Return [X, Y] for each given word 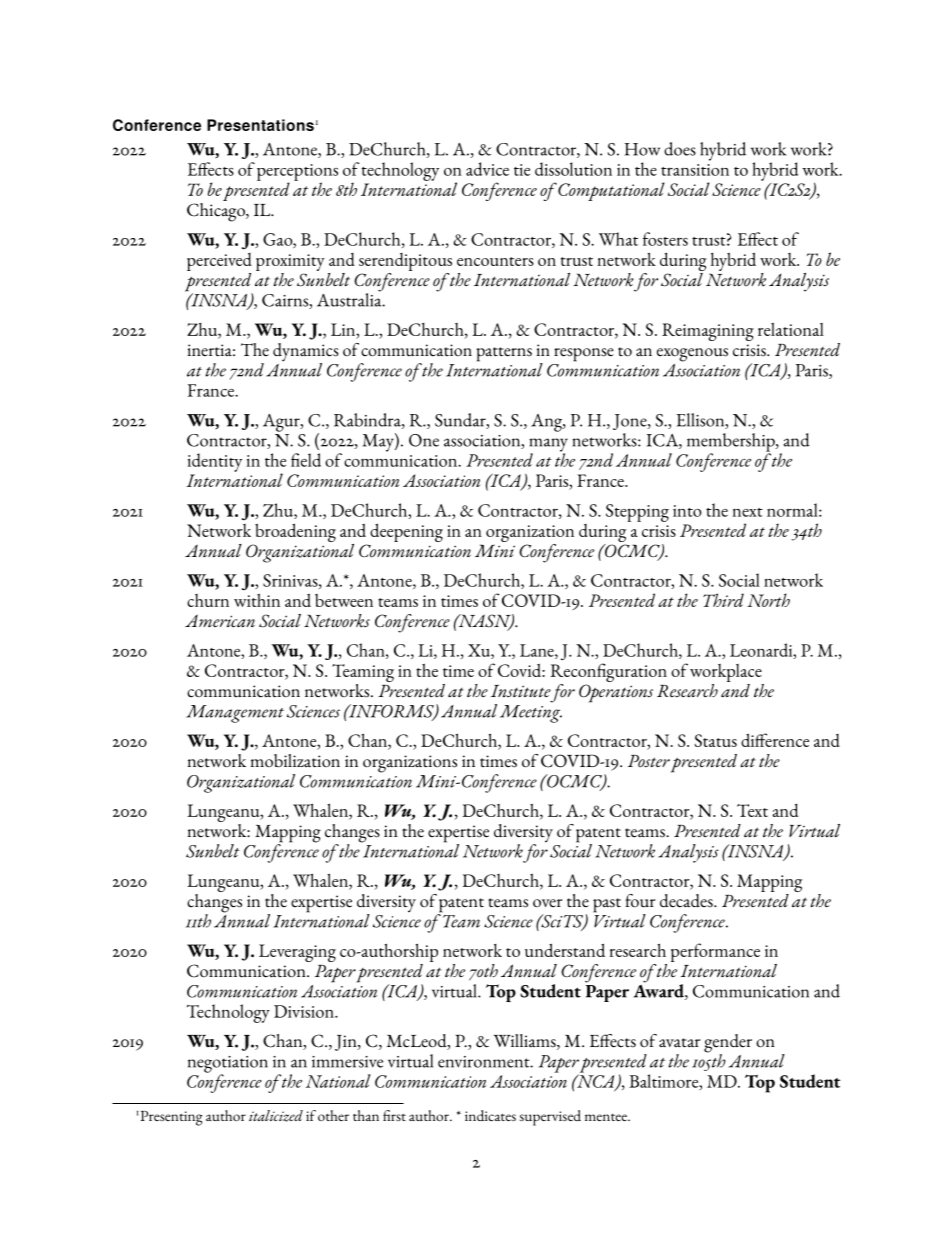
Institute [521, 691]
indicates [490, 1115]
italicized [276, 1116]
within [257, 600]
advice [487, 169]
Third [723, 600]
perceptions [297, 173]
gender [728, 1044]
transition [695, 170]
